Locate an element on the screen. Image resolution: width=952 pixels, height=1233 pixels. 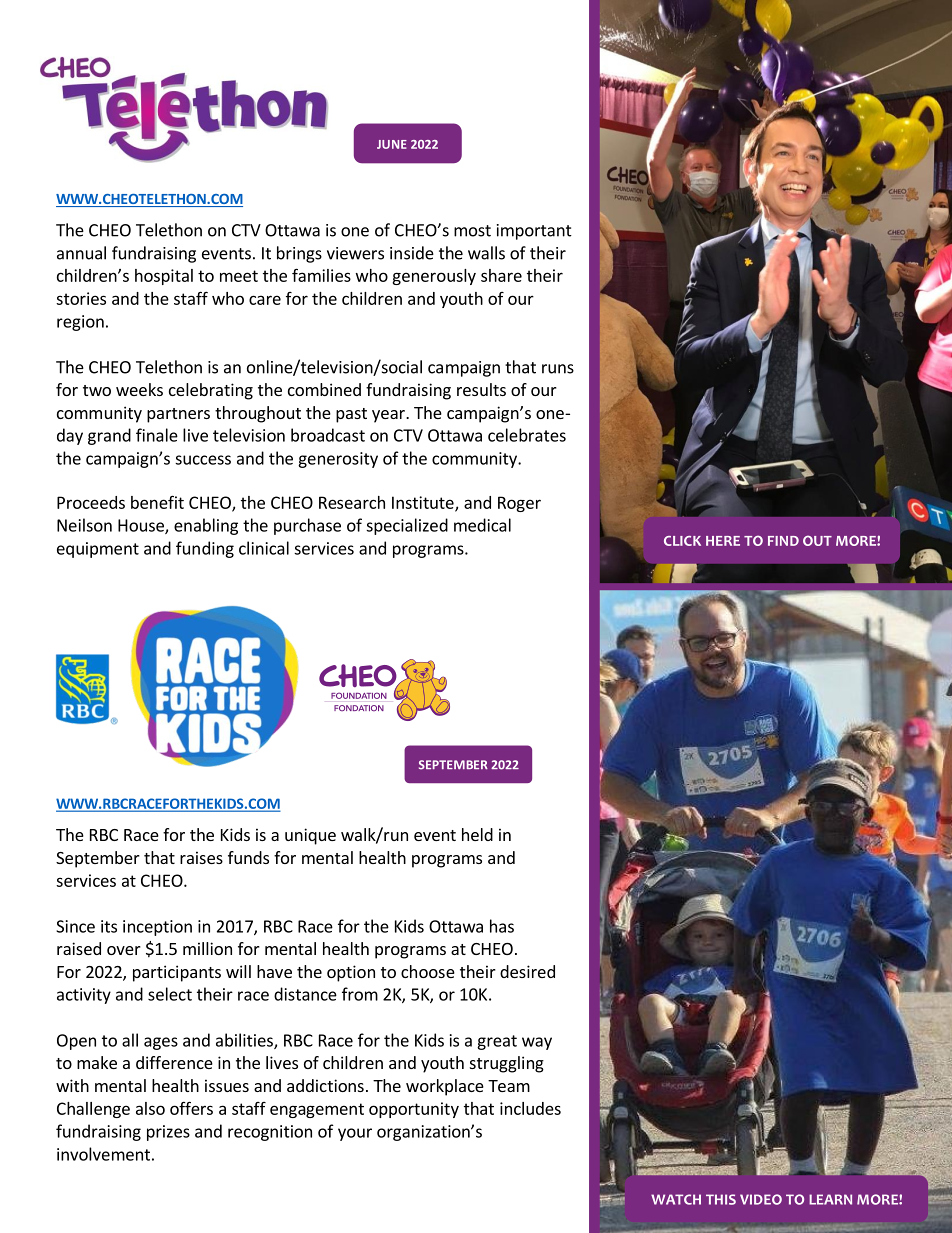
prizes is located at coordinates (168, 1133).
